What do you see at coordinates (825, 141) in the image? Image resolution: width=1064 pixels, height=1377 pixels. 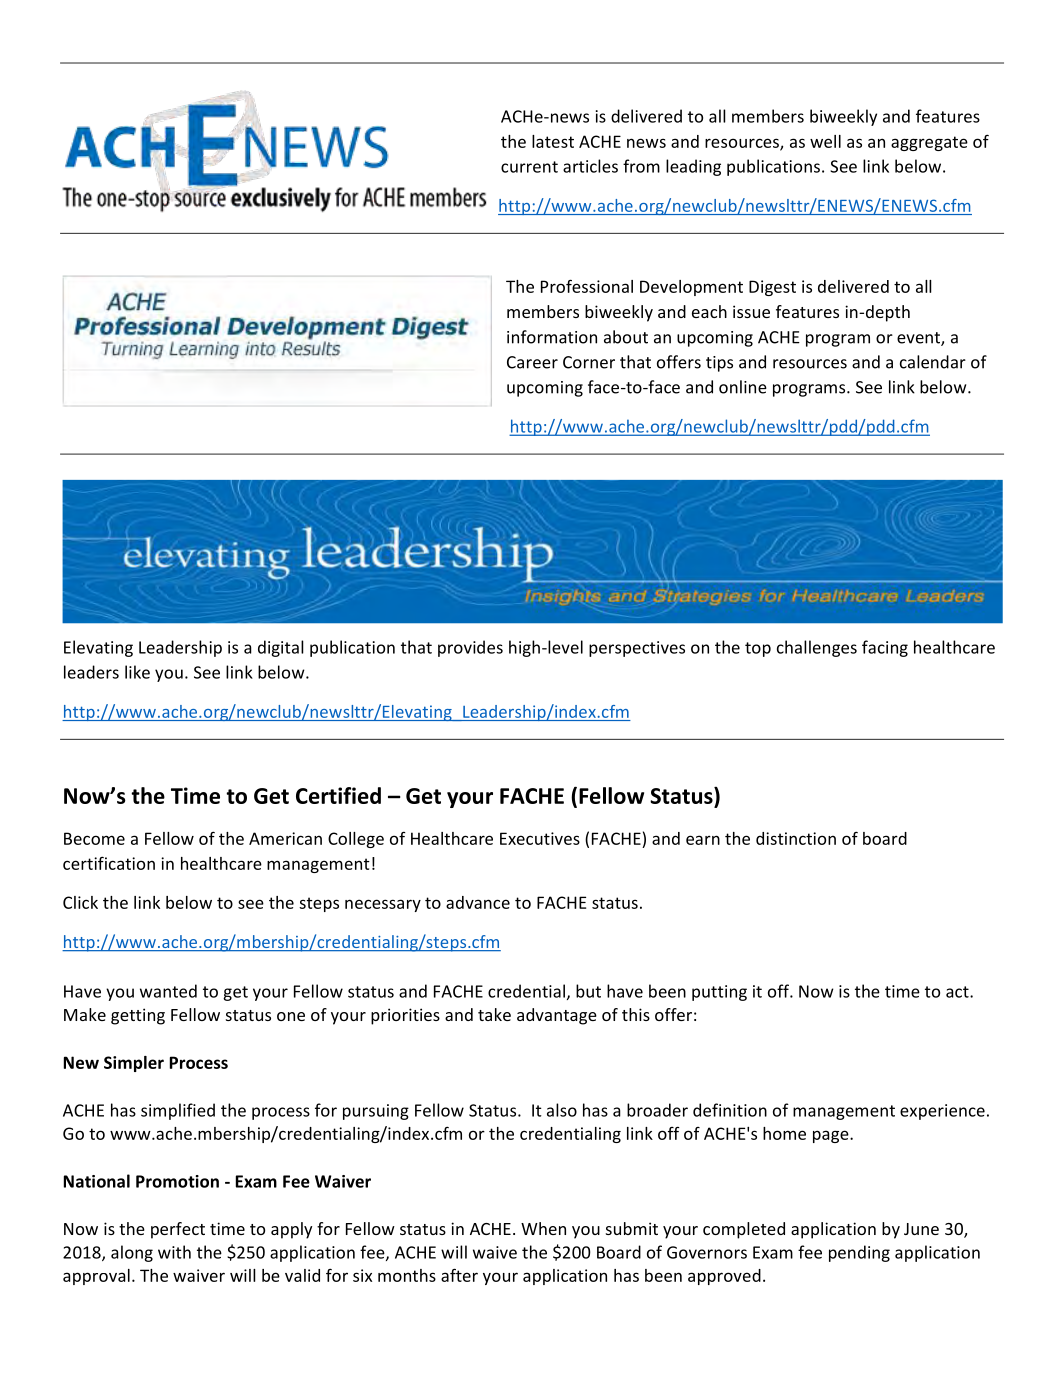 I see `well` at bounding box center [825, 141].
